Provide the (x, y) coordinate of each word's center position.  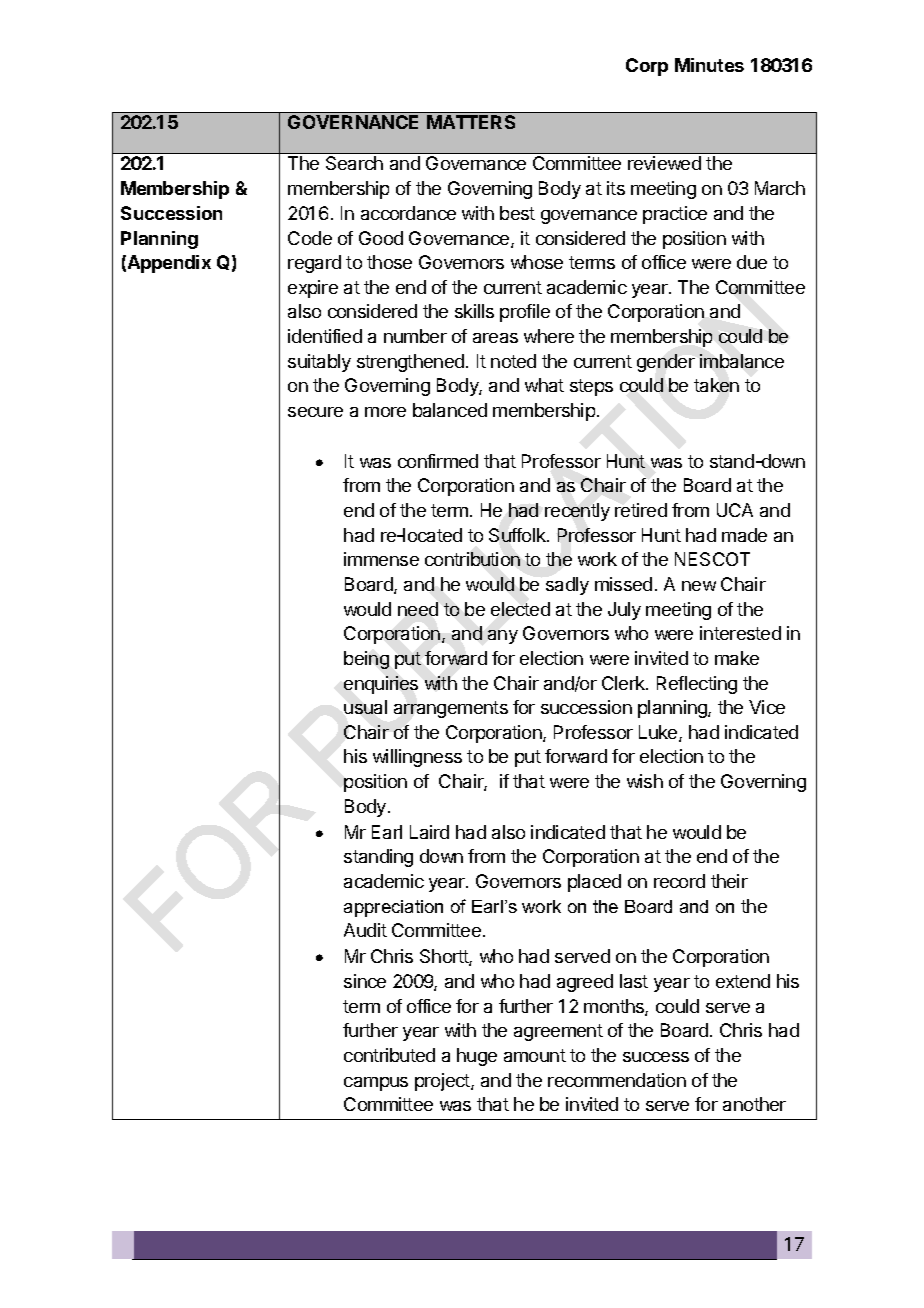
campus (376, 1084)
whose (537, 262)
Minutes (709, 65)
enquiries (381, 685)
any (503, 637)
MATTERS (471, 122)
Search (354, 163)
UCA (735, 510)
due (752, 262)
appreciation (393, 908)
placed (594, 883)
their (729, 881)
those (389, 262)
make (737, 658)
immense (381, 559)
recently (577, 512)
